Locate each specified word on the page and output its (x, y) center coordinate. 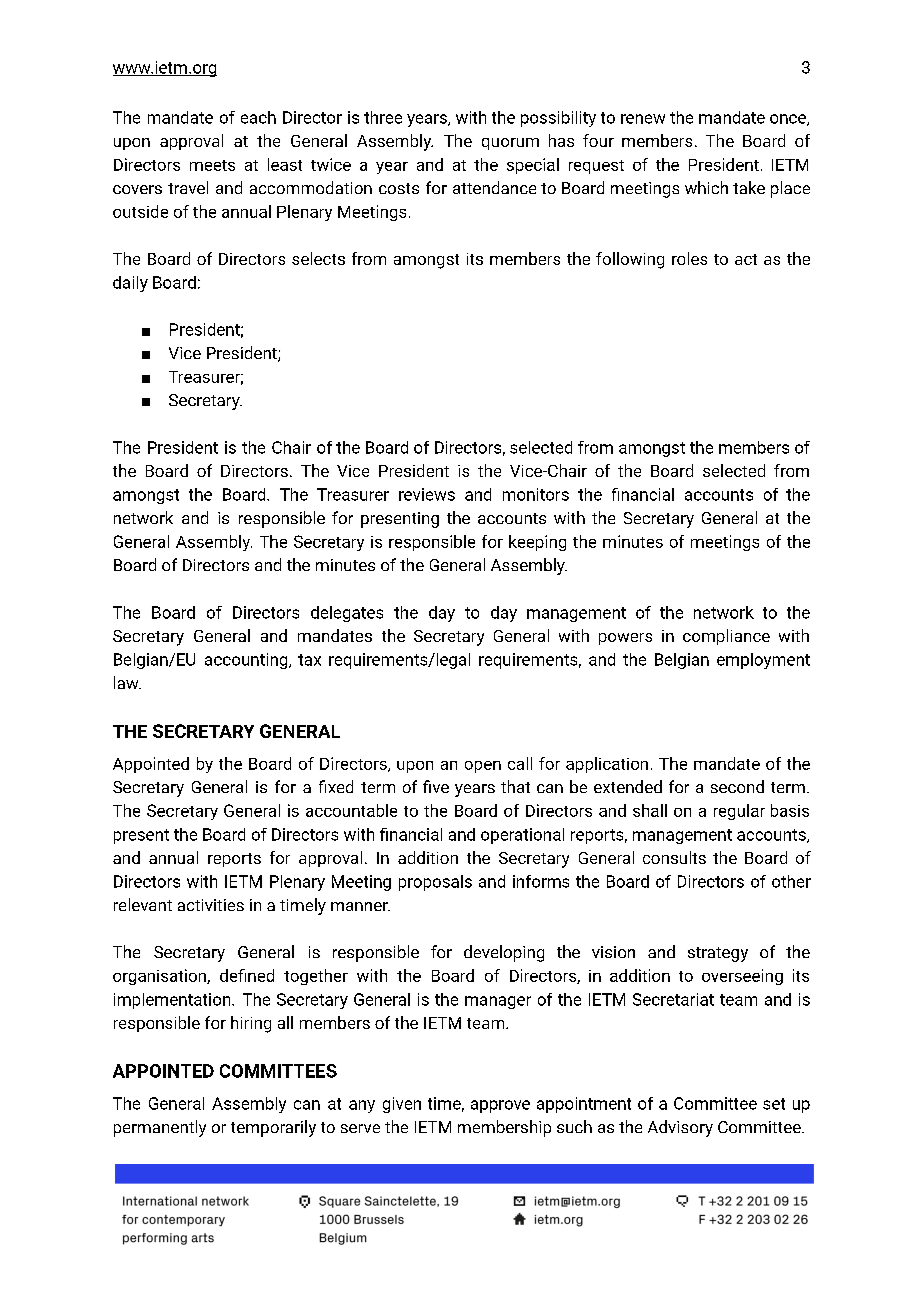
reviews (427, 494)
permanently (160, 1128)
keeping (537, 543)
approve (500, 1106)
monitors (536, 494)
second (737, 786)
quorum (510, 144)
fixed (336, 786)
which (706, 187)
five (436, 786)
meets (212, 165)
